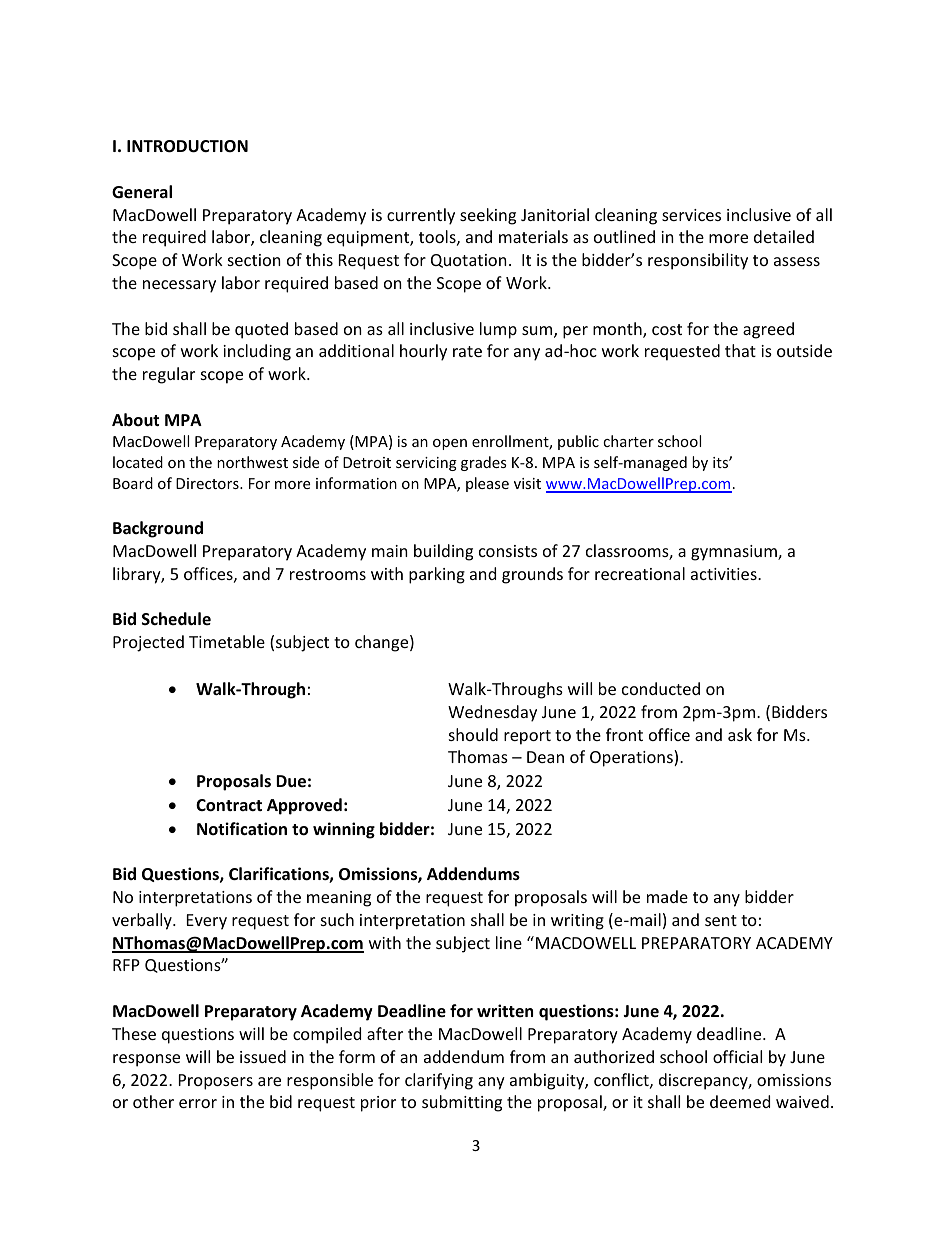 Image resolution: width=952 pixels, height=1233 pixels. I want to click on error, so click(198, 1103).
